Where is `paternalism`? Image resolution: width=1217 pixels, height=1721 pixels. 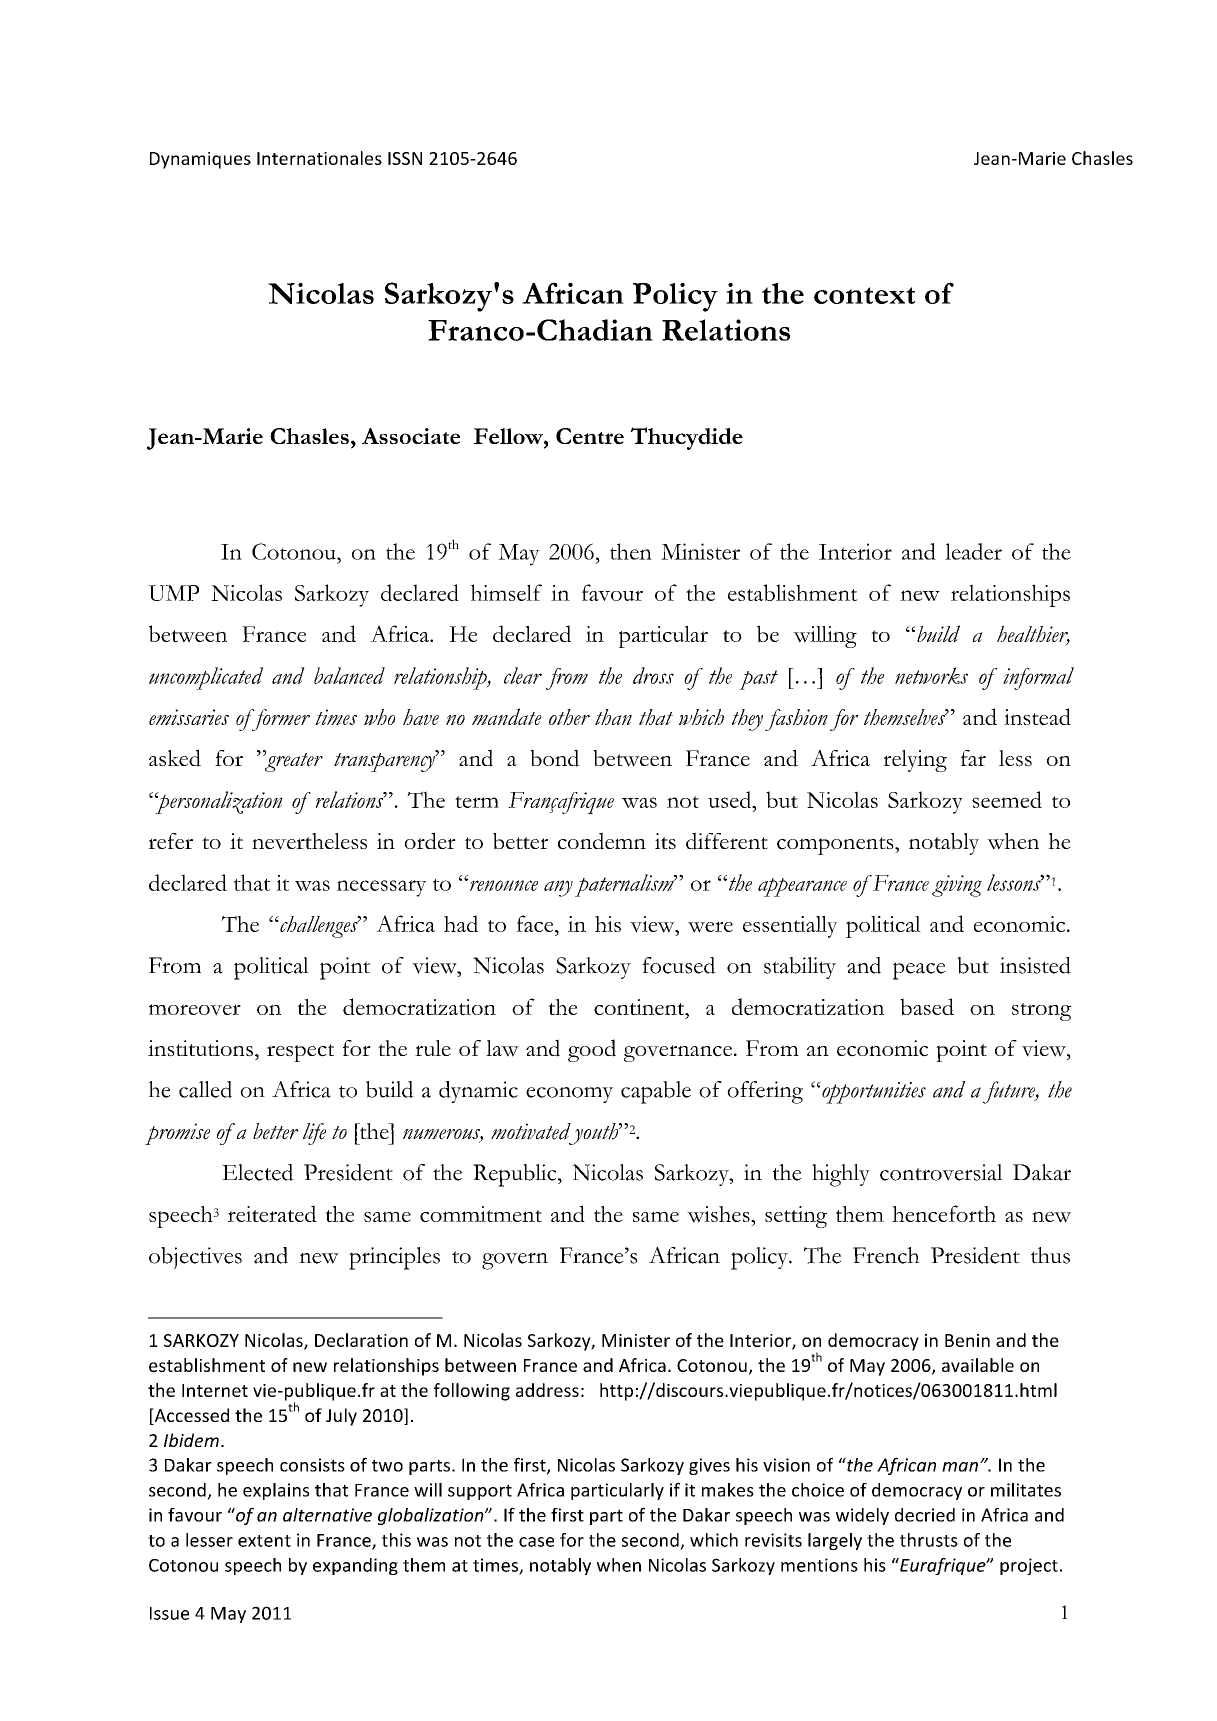
paternalism is located at coordinates (625, 885).
